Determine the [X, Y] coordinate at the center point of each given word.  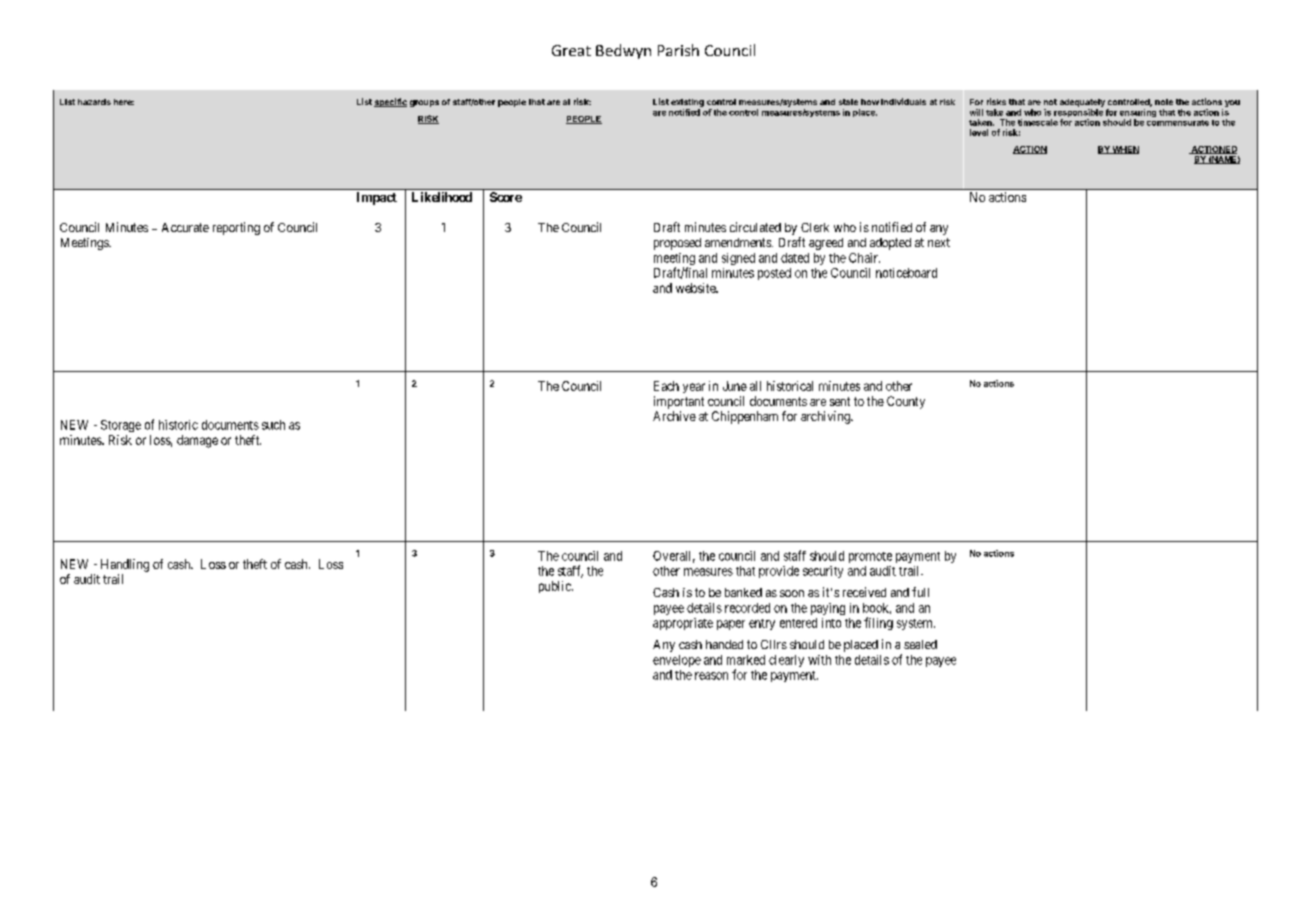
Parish [678, 50]
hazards [94, 102]
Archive [674, 416]
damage [197, 441]
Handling [125, 565]
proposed [677, 244]
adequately [1082, 104]
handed [724, 644]
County [906, 402]
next [939, 242]
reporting [236, 228]
